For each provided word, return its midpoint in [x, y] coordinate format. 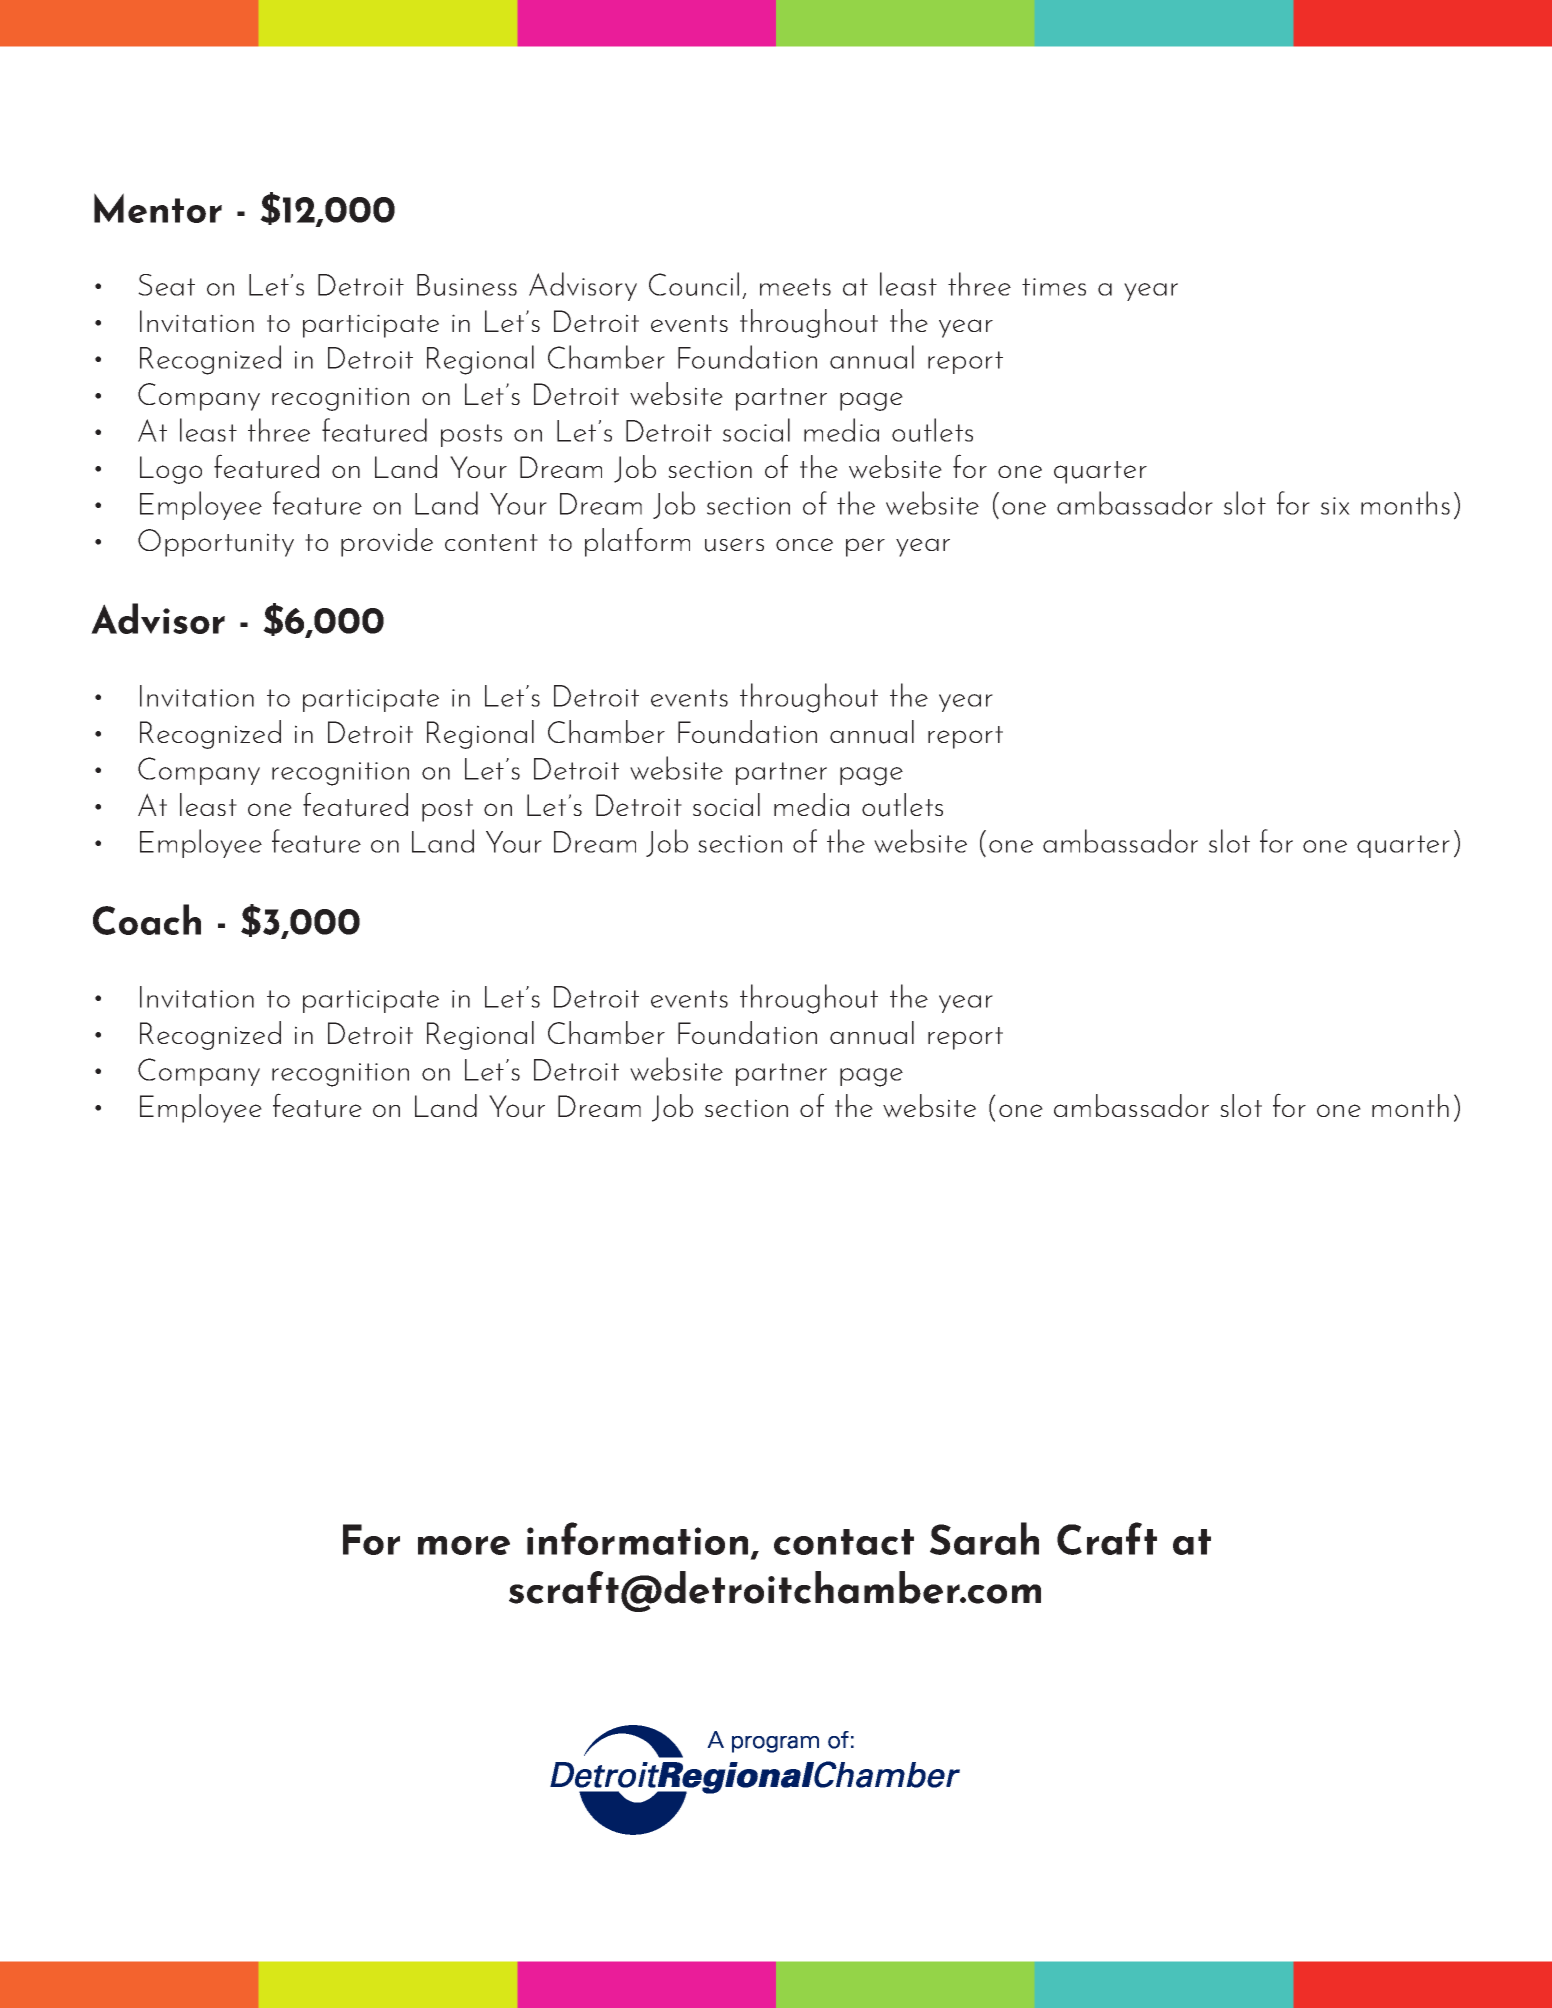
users [734, 545]
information [637, 1538]
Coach [147, 919]
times [1054, 287]
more [464, 1545]
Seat [166, 285]
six [1335, 506]
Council [694, 284]
